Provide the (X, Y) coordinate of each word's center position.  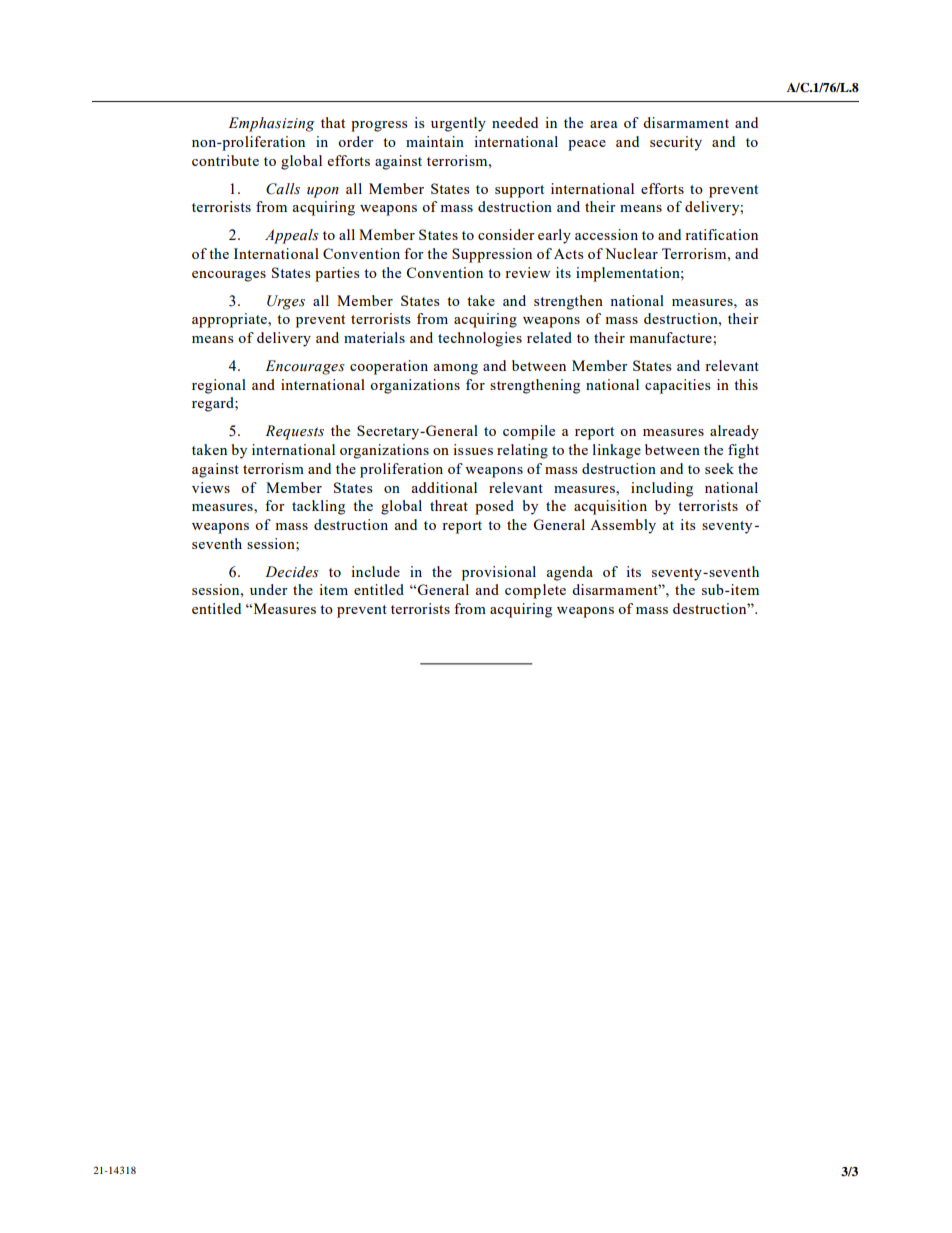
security (676, 143)
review (527, 272)
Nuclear (631, 253)
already (734, 432)
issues (473, 449)
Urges (286, 302)
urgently (458, 124)
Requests (294, 432)
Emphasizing (271, 124)
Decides (292, 572)
